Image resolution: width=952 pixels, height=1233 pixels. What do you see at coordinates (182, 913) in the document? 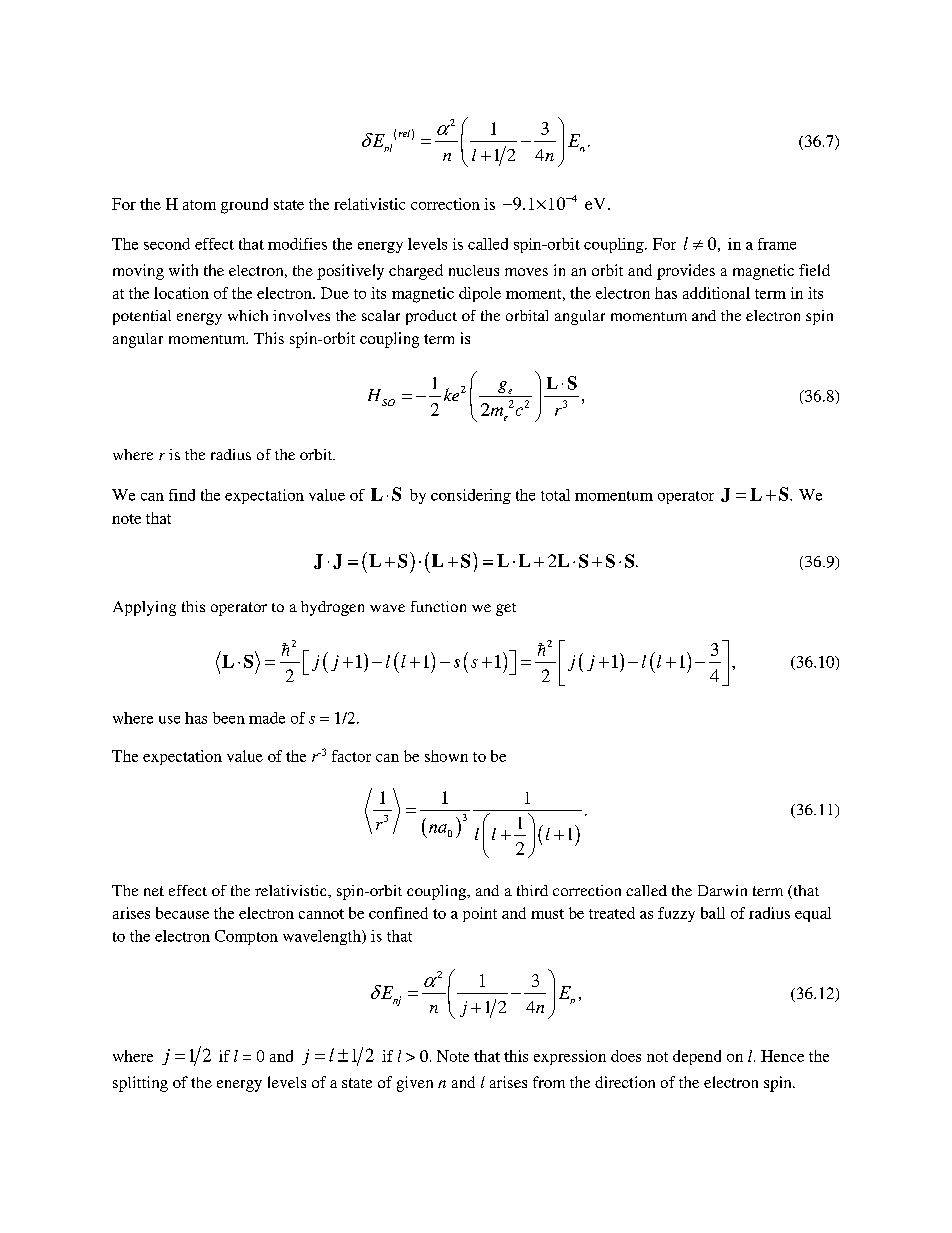
I see `because` at bounding box center [182, 913].
